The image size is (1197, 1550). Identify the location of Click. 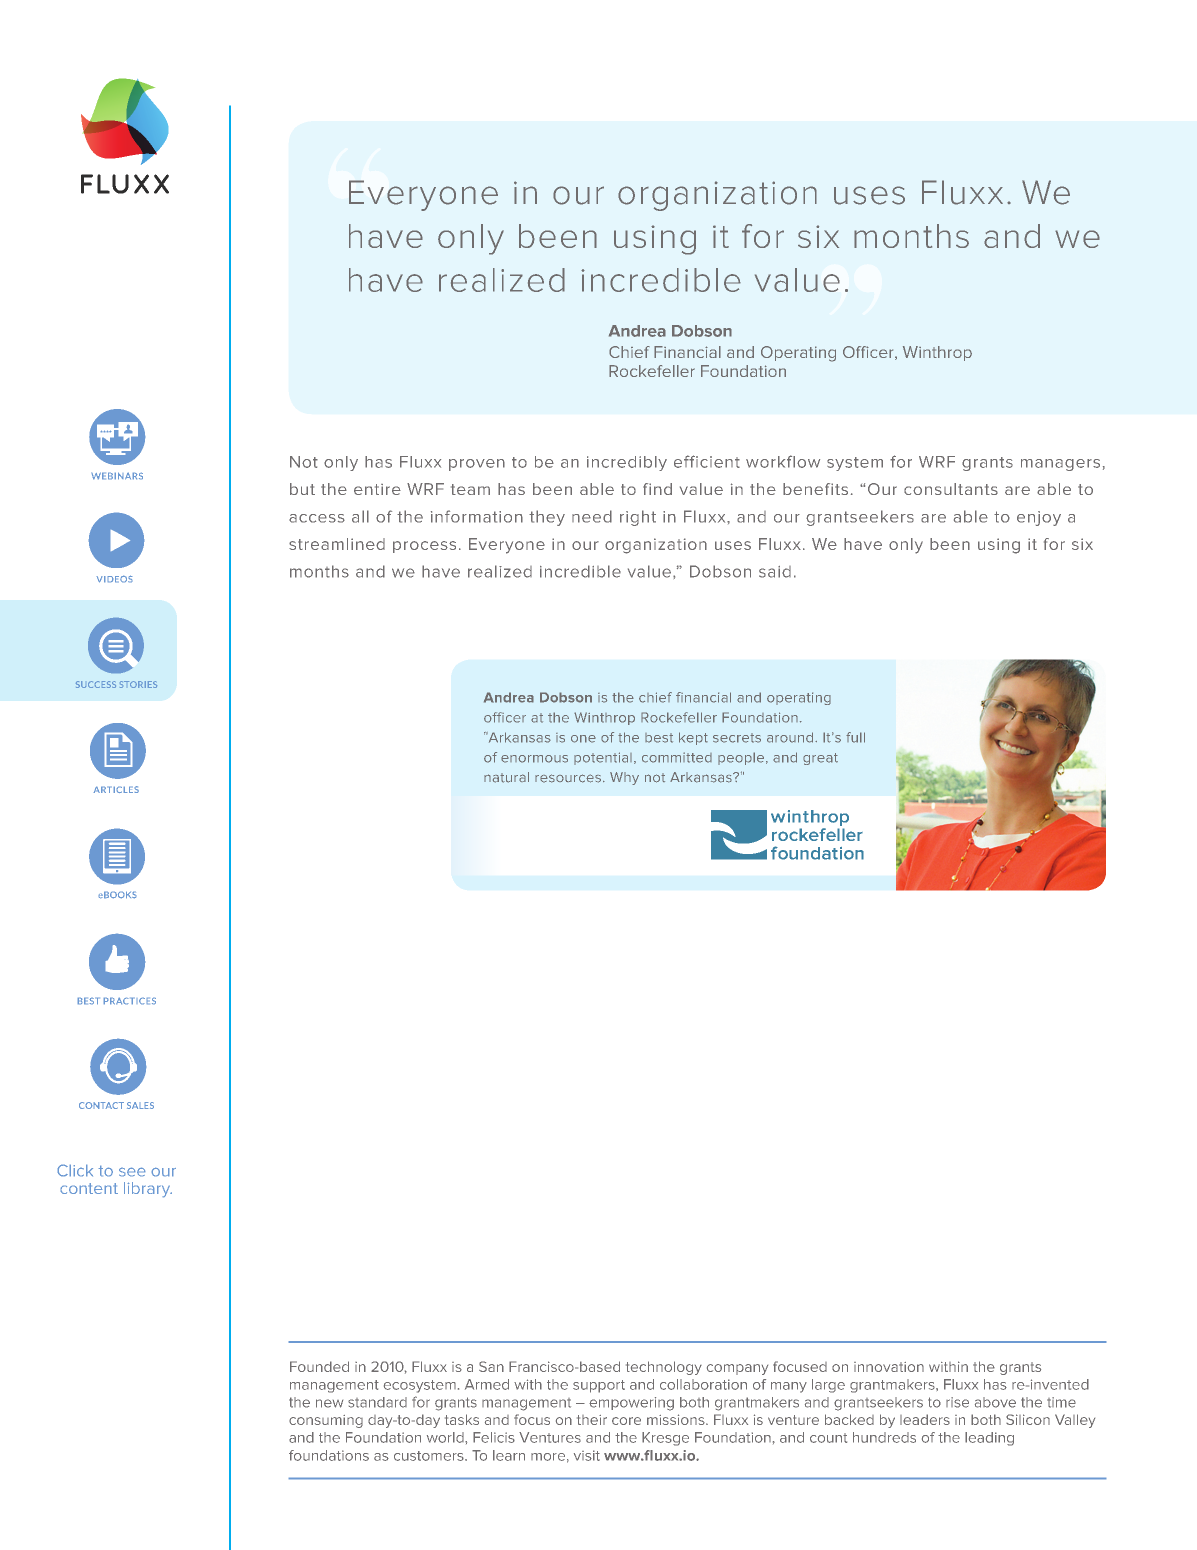
(75, 1170).
